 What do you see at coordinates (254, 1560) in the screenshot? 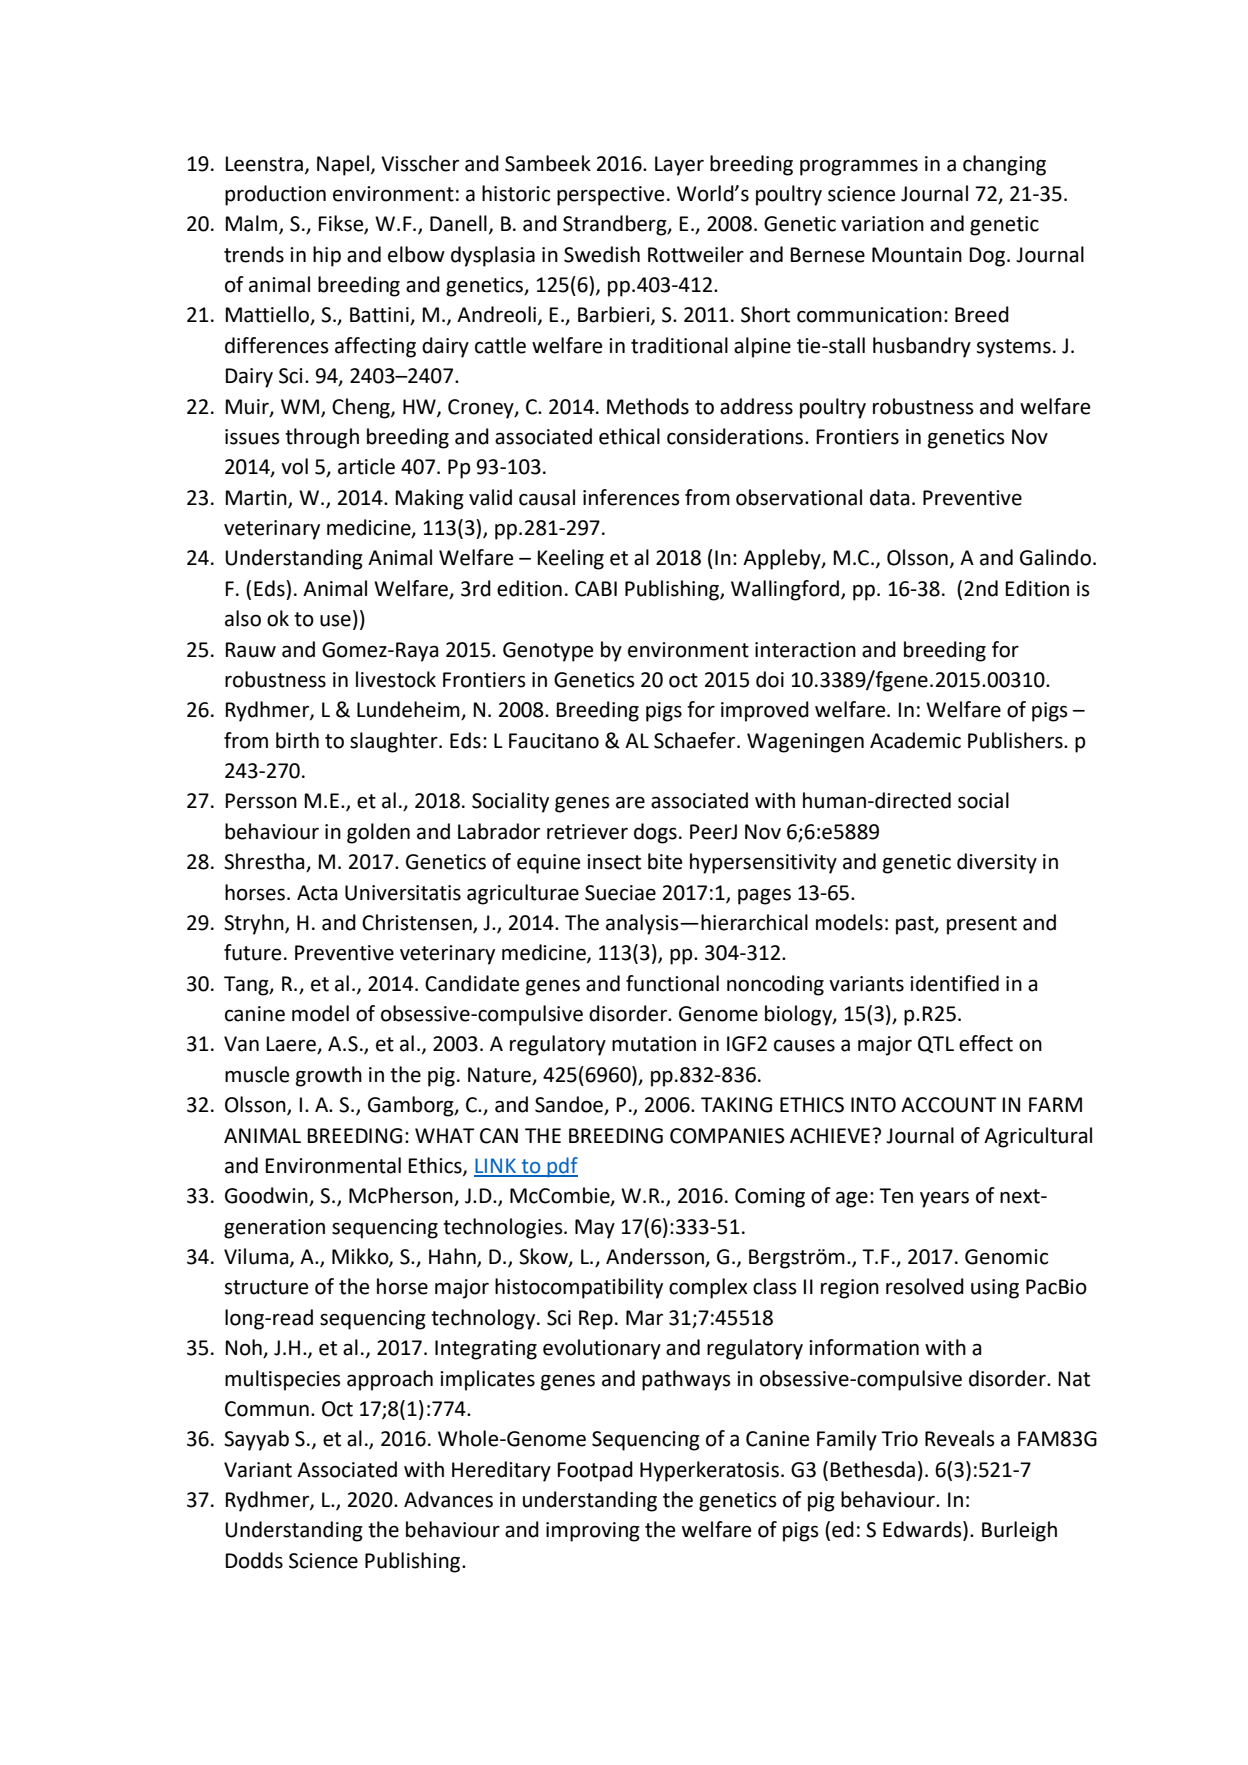
I see `Dodds` at bounding box center [254, 1560].
